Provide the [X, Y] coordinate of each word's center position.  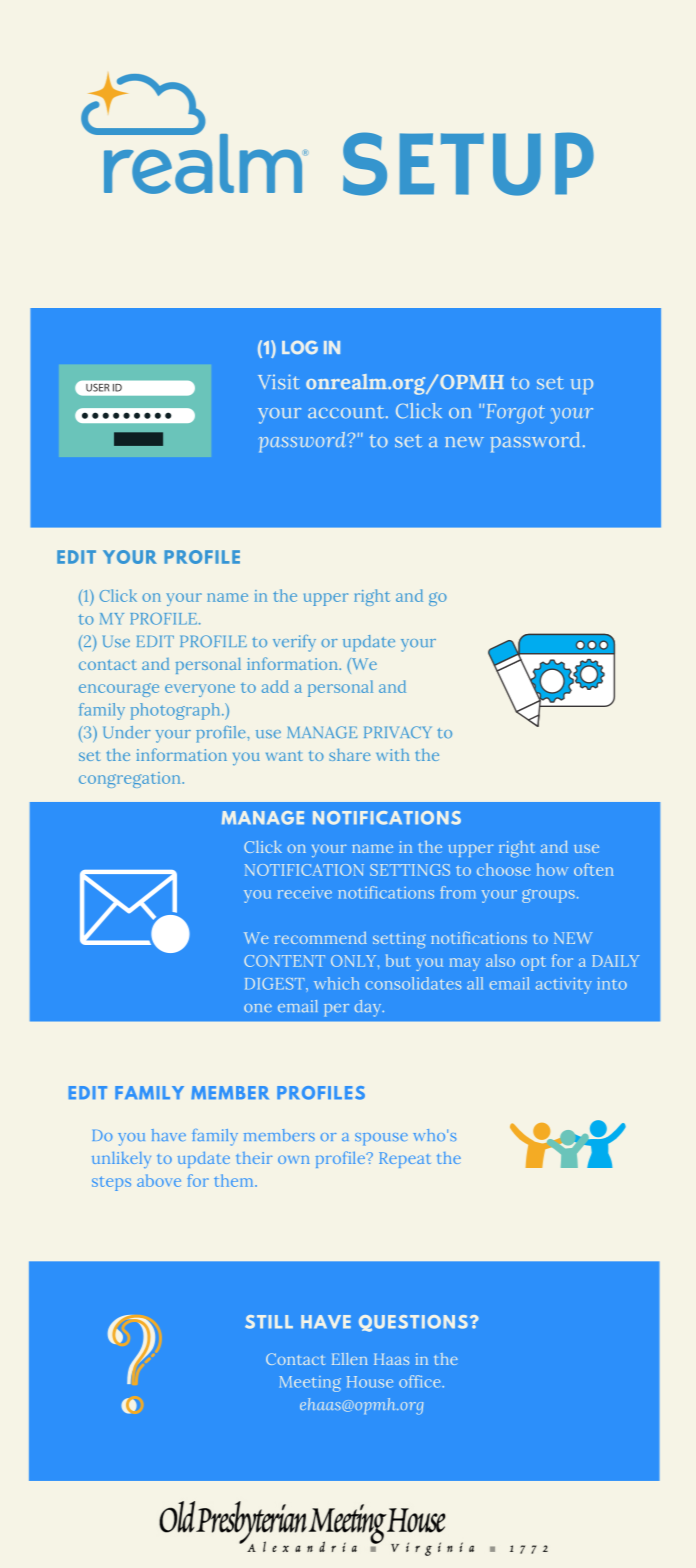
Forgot [516, 414]
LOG [300, 347]
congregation [131, 780]
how [552, 869]
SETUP [468, 164]
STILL [269, 1322]
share [350, 754]
